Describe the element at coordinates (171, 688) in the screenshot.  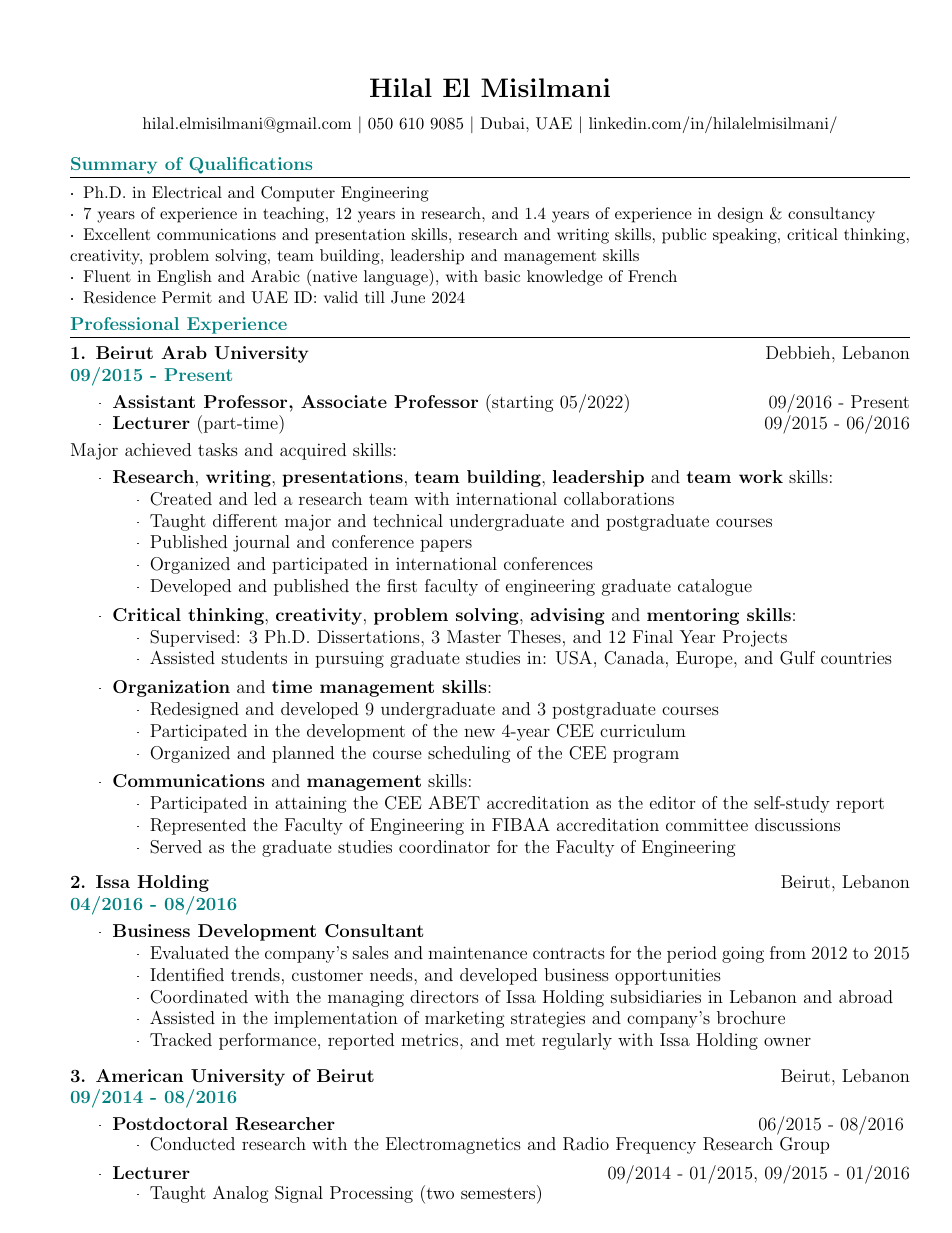
I see `Organization` at that location.
